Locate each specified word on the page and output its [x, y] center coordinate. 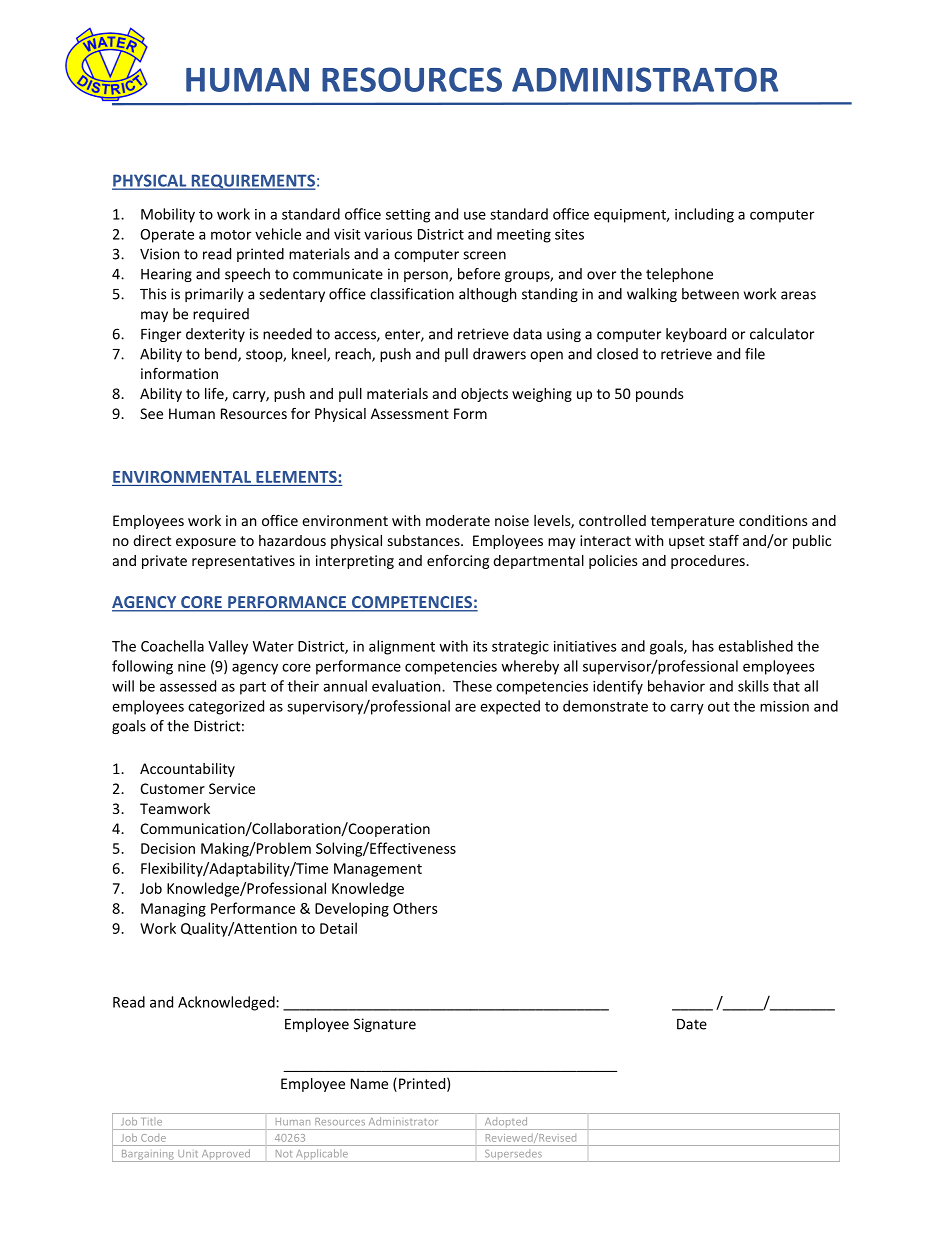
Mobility [168, 215]
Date [692, 1024]
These [472, 686]
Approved [225, 1155]
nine [192, 666]
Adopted [506, 1123]
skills [753, 686]
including [704, 215]
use [475, 215]
